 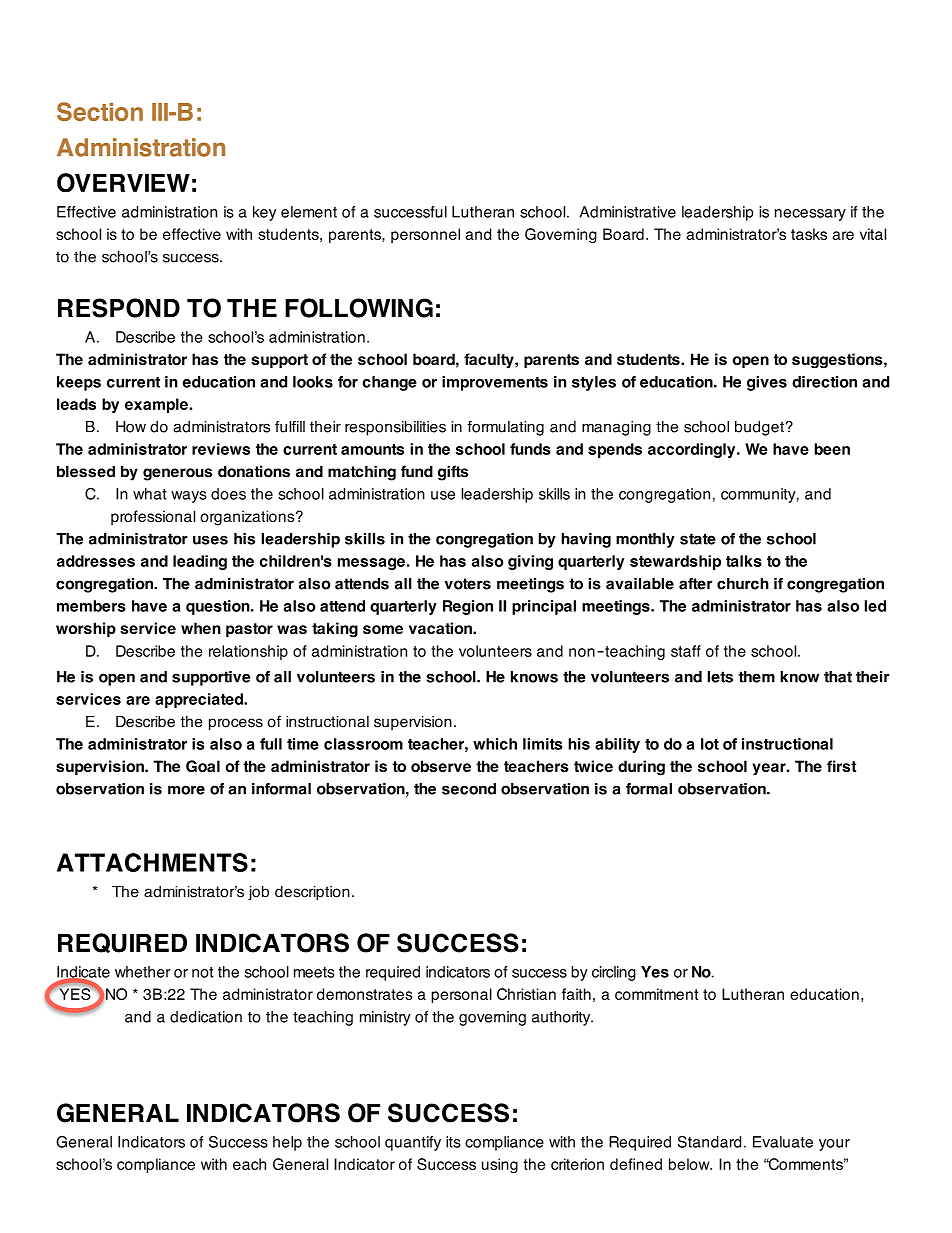 What do you see at coordinates (832, 449) in the document?
I see `been` at bounding box center [832, 449].
